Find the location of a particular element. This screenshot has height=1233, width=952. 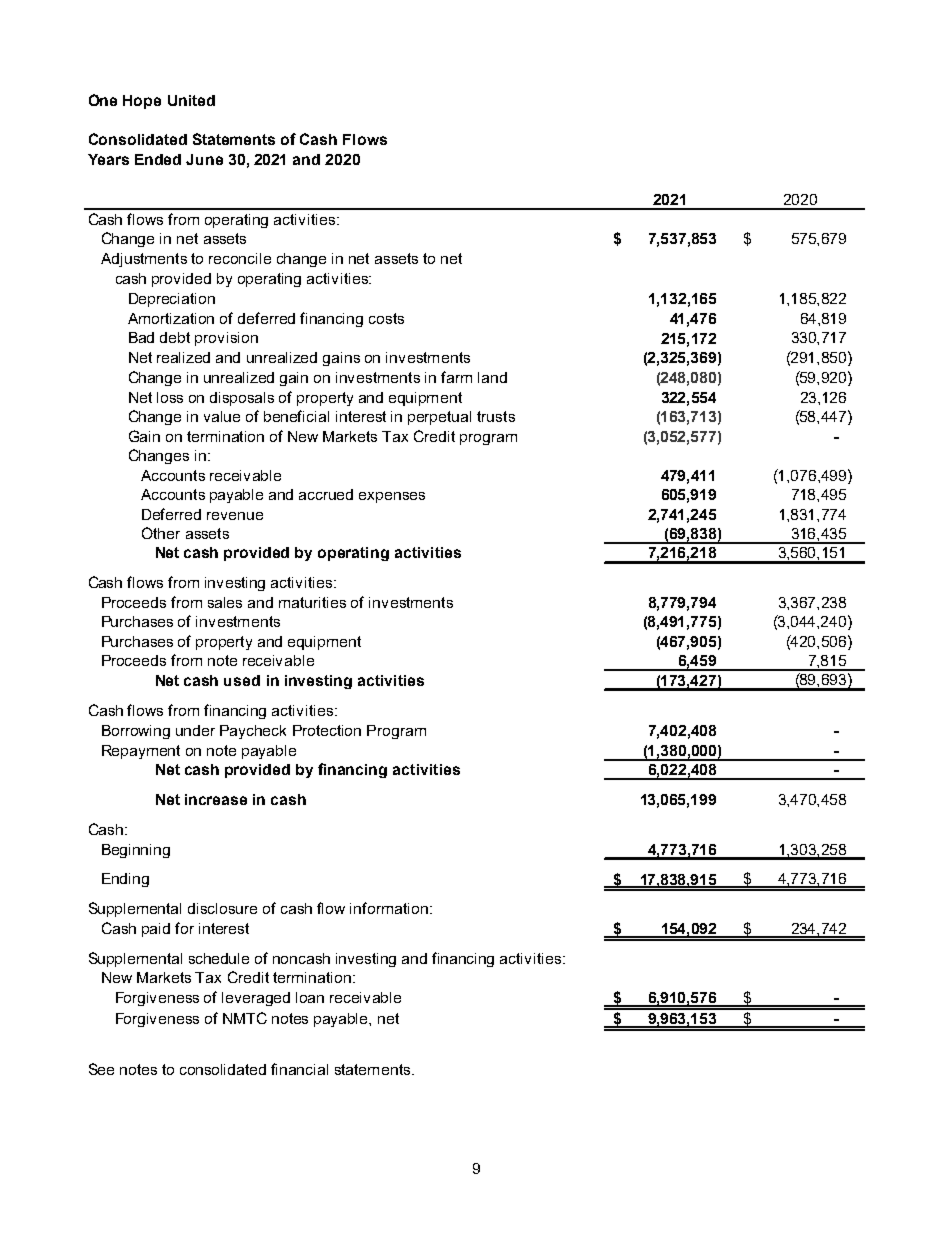

farm is located at coordinates (456, 377).
